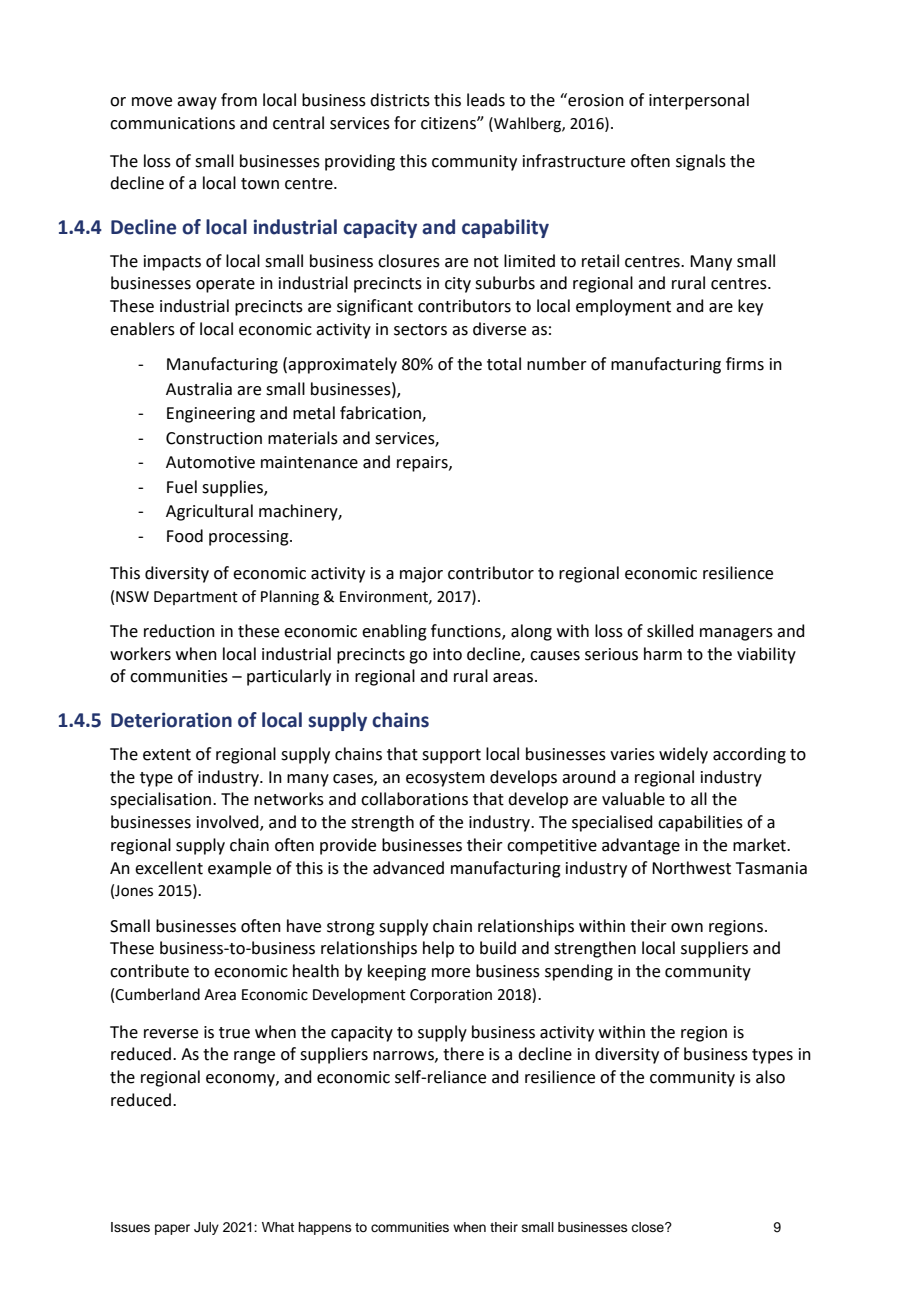 This screenshot has width=924, height=1308. Describe the element at coordinates (182, 487) in the screenshot. I see `Fuel` at that location.
